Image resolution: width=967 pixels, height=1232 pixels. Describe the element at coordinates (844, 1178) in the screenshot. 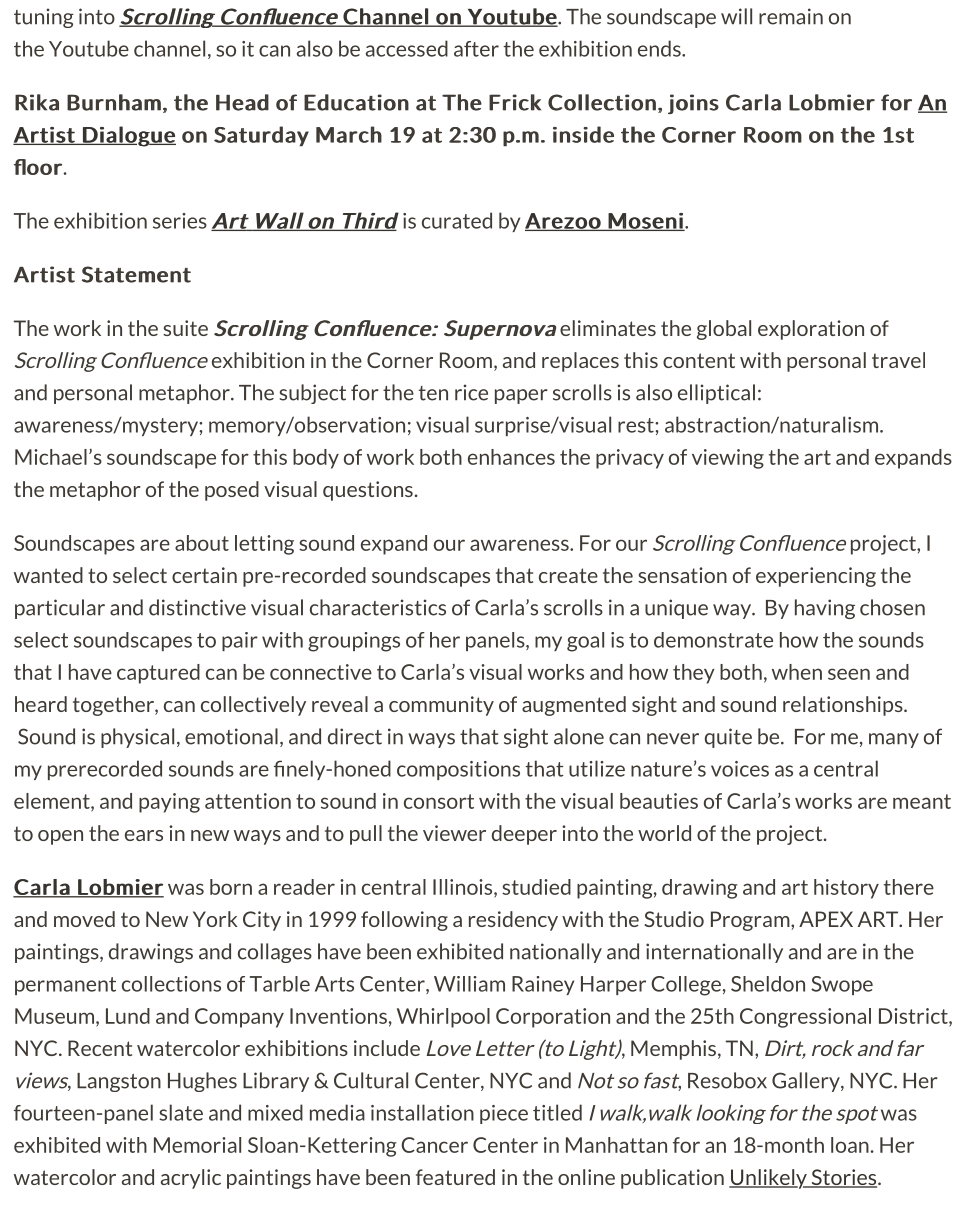

I see `Stories` at that location.
